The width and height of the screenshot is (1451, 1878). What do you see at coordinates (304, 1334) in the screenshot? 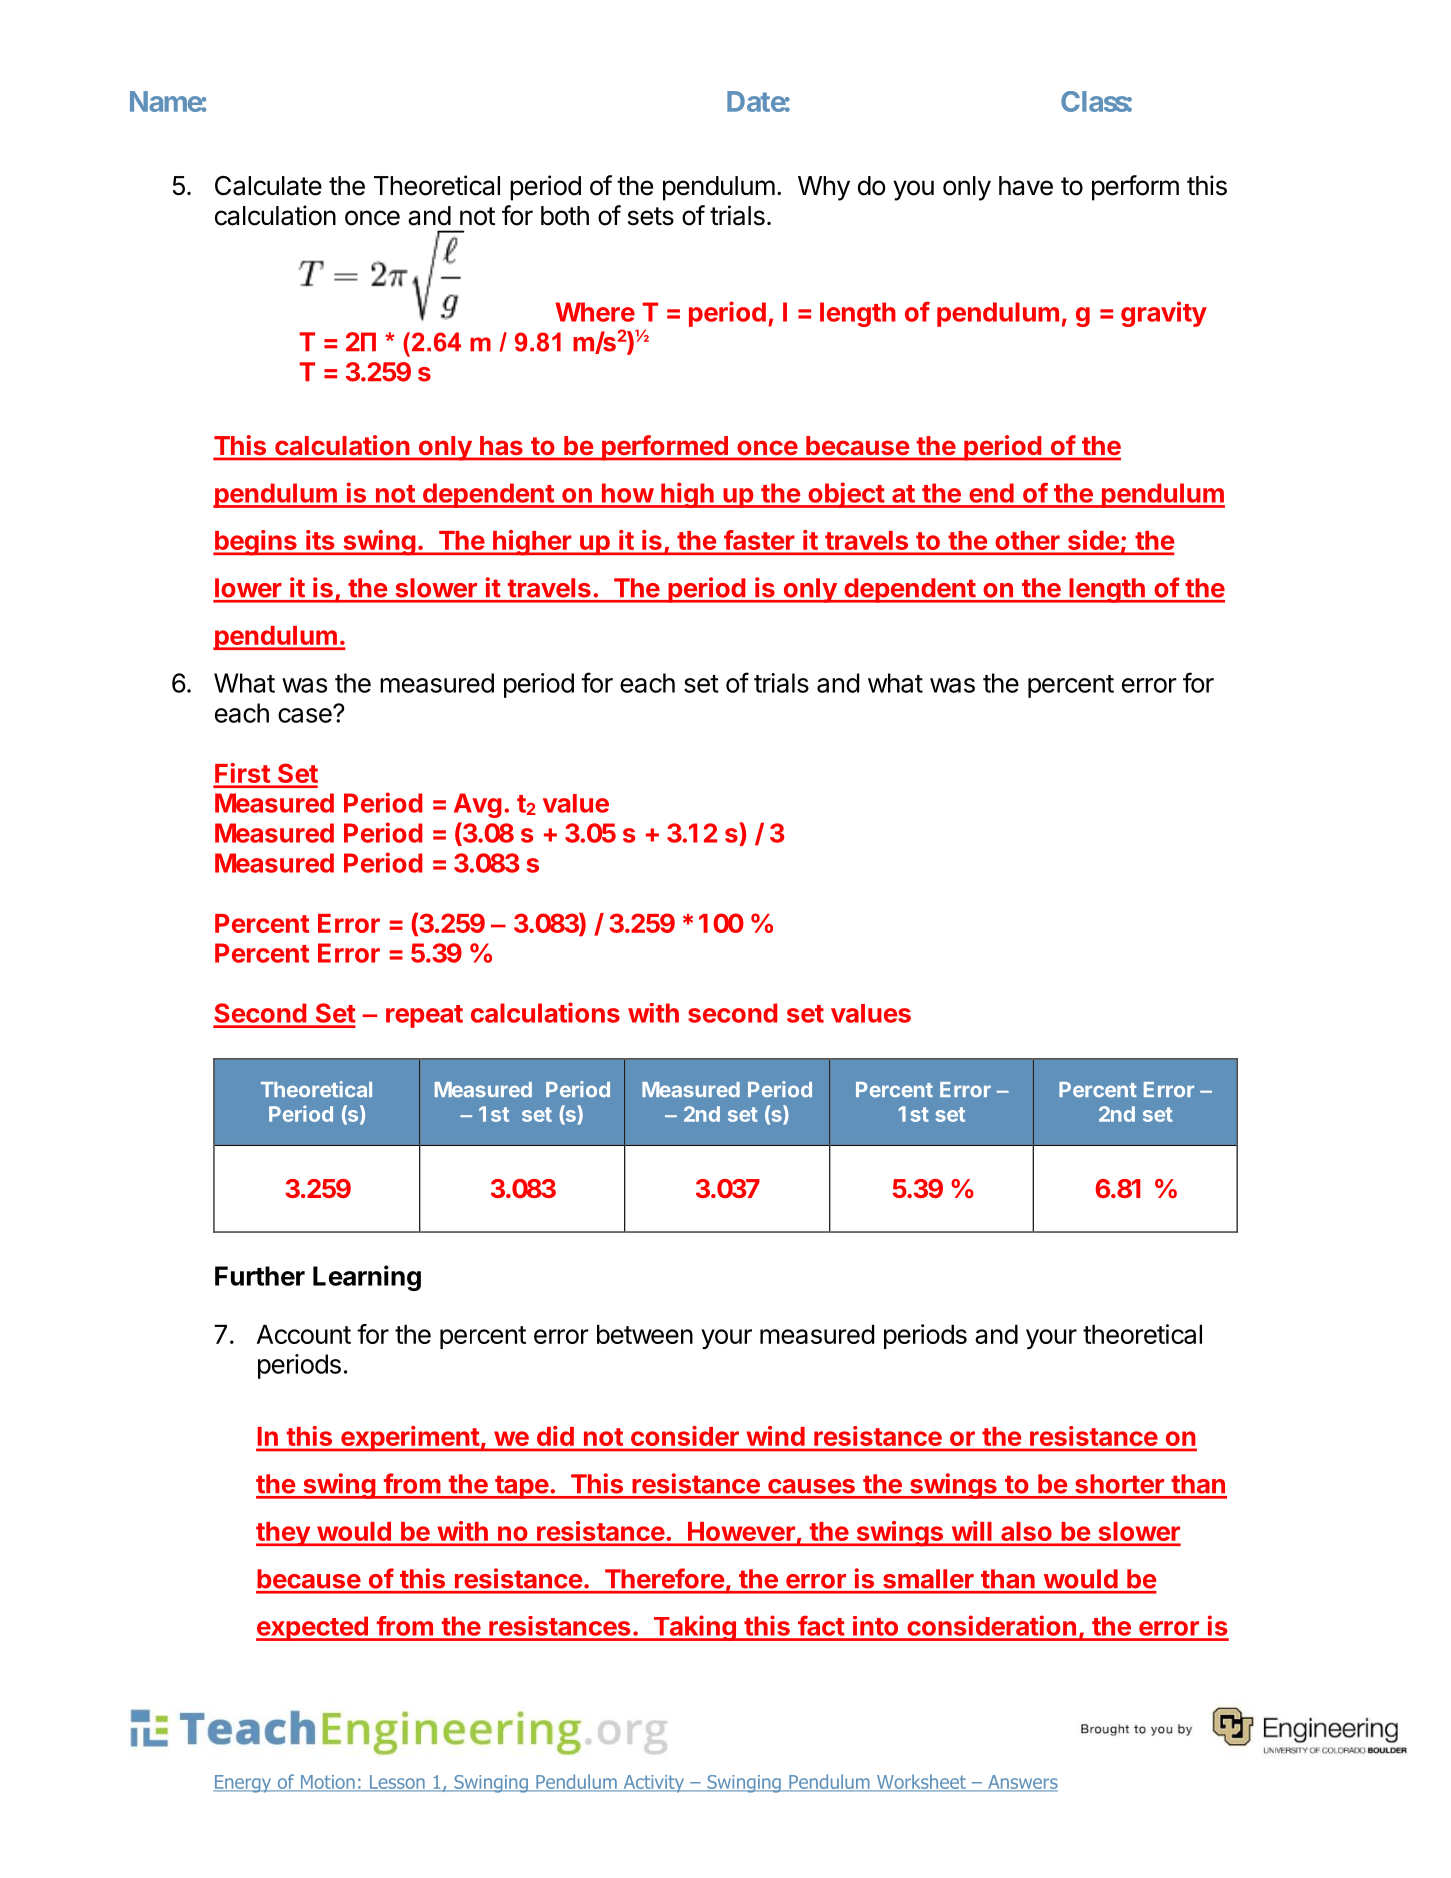
I see `Account` at bounding box center [304, 1334].
